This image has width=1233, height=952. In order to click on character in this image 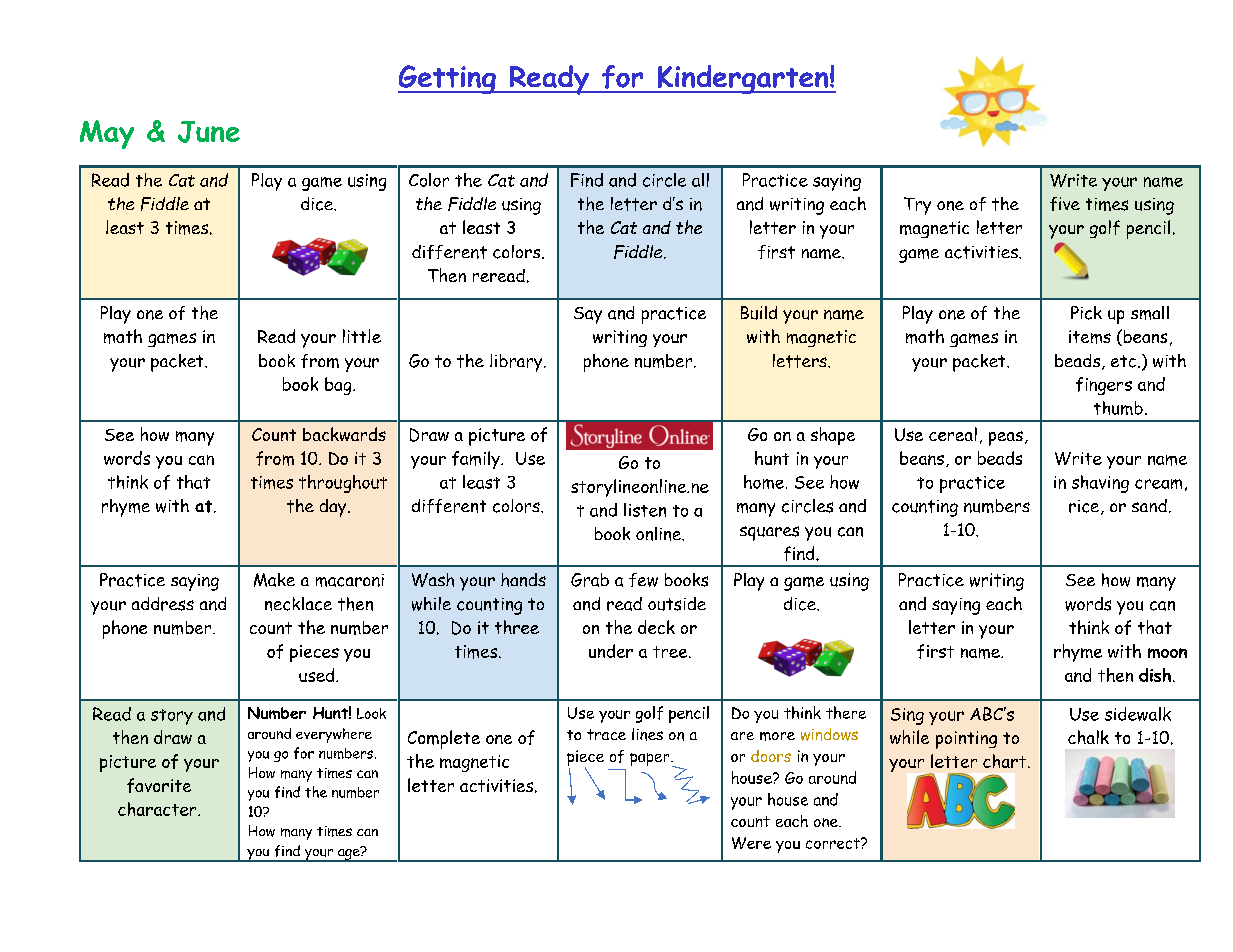, I will do `click(158, 809)`.
